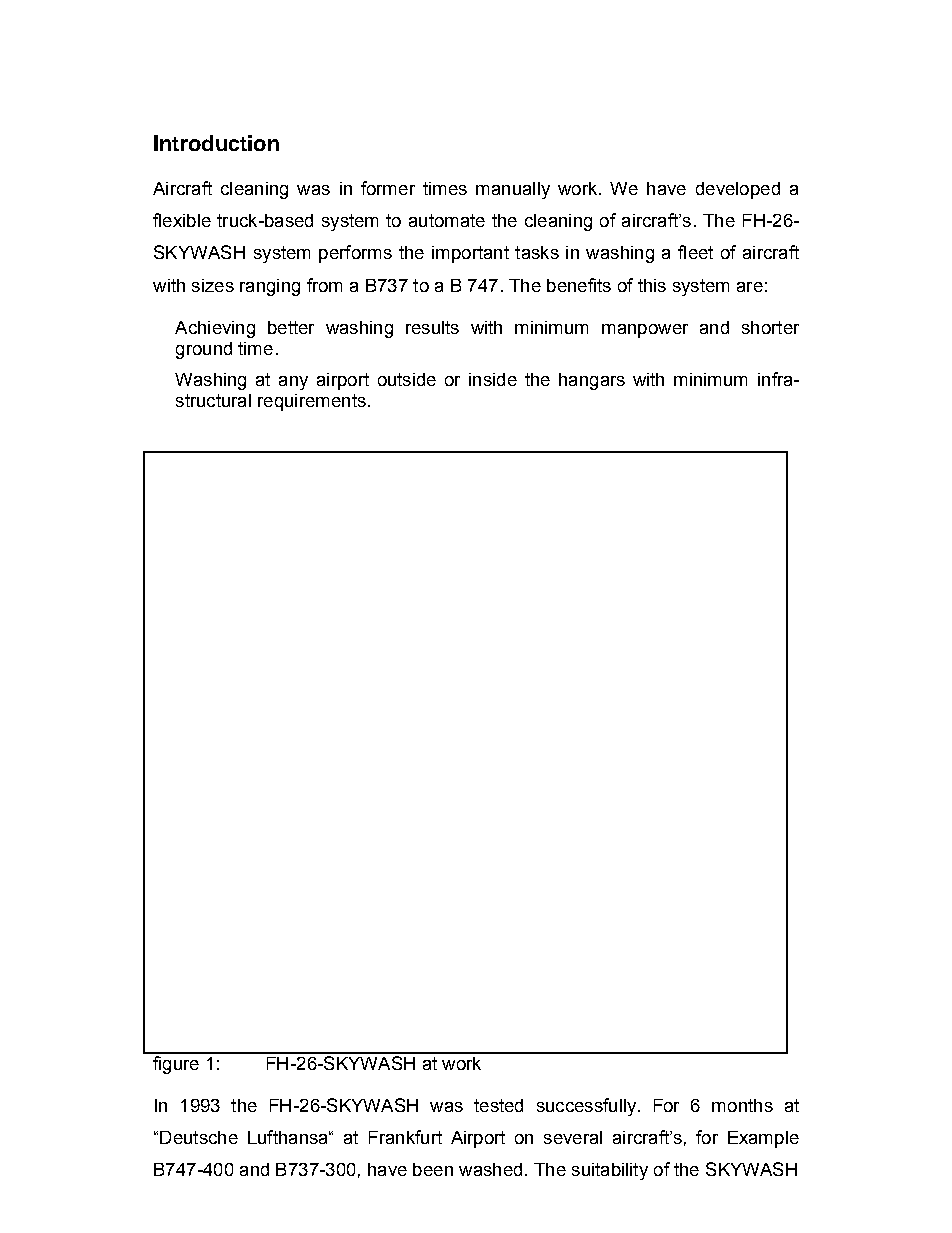 The image size is (952, 1233). I want to click on months, so click(742, 1105).
